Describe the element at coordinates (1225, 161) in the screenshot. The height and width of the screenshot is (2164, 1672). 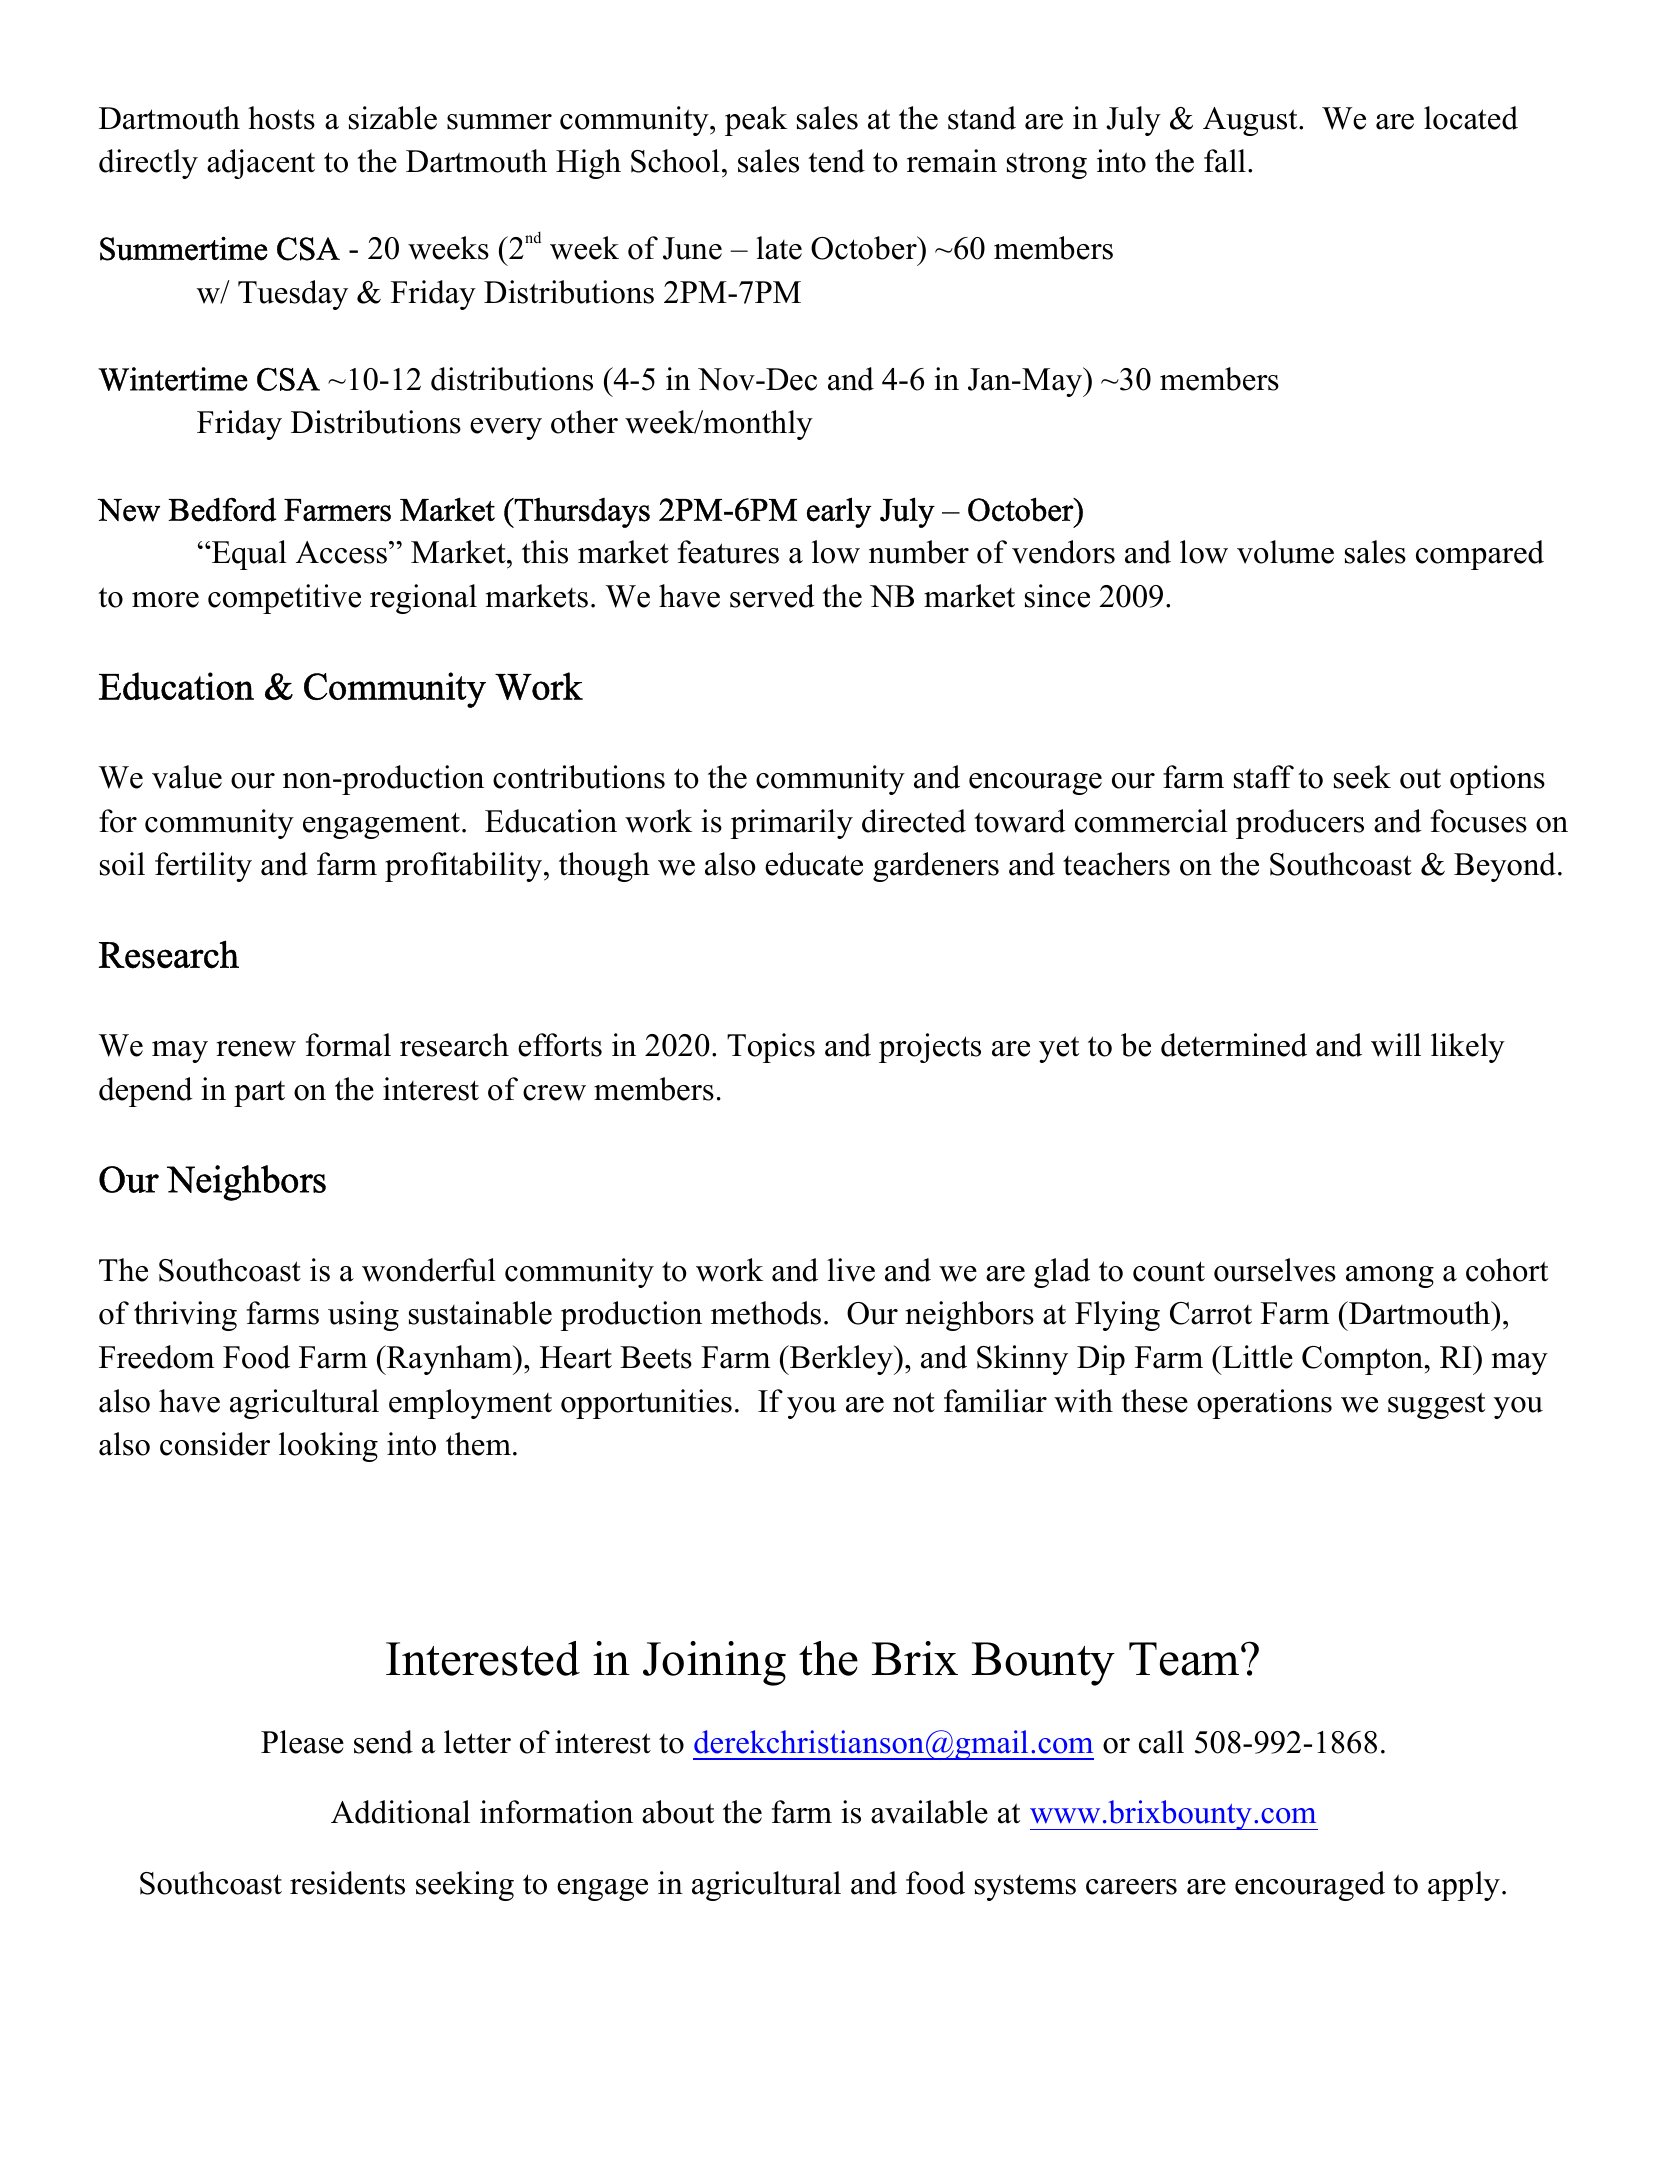
I see `fall` at that location.
